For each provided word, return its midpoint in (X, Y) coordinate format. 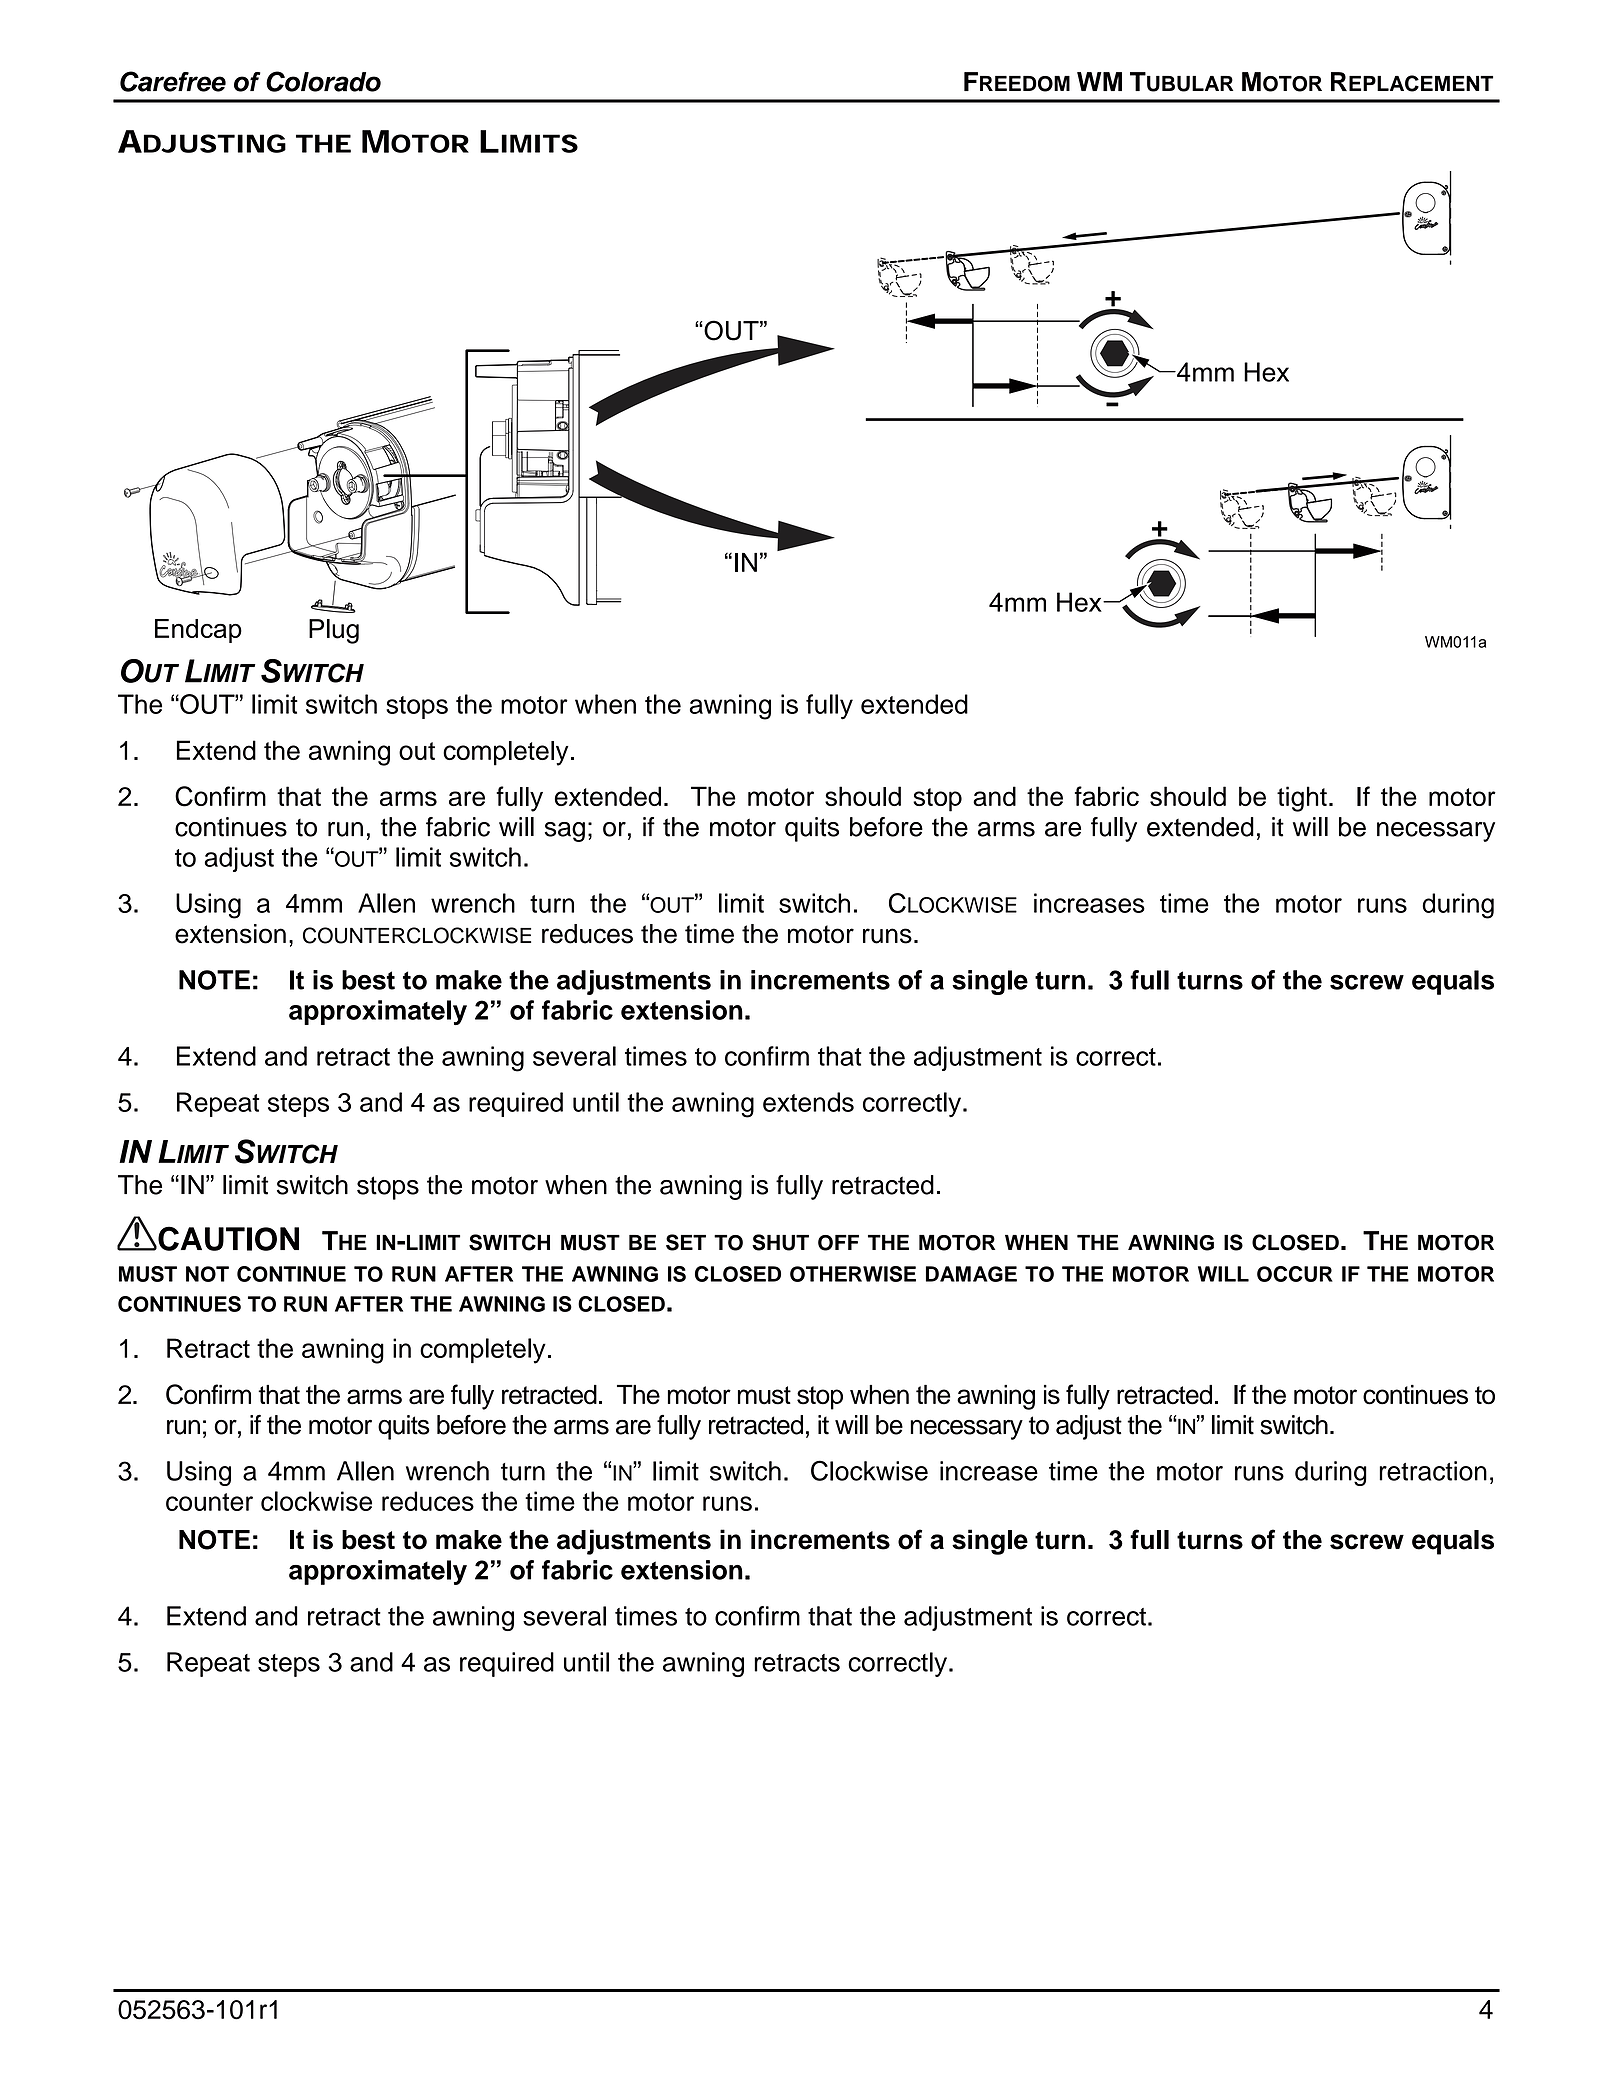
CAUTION (227, 1238)
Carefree (173, 81)
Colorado (323, 81)
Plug (334, 631)
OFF (838, 1243)
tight (1302, 799)
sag (565, 832)
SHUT (780, 1242)
